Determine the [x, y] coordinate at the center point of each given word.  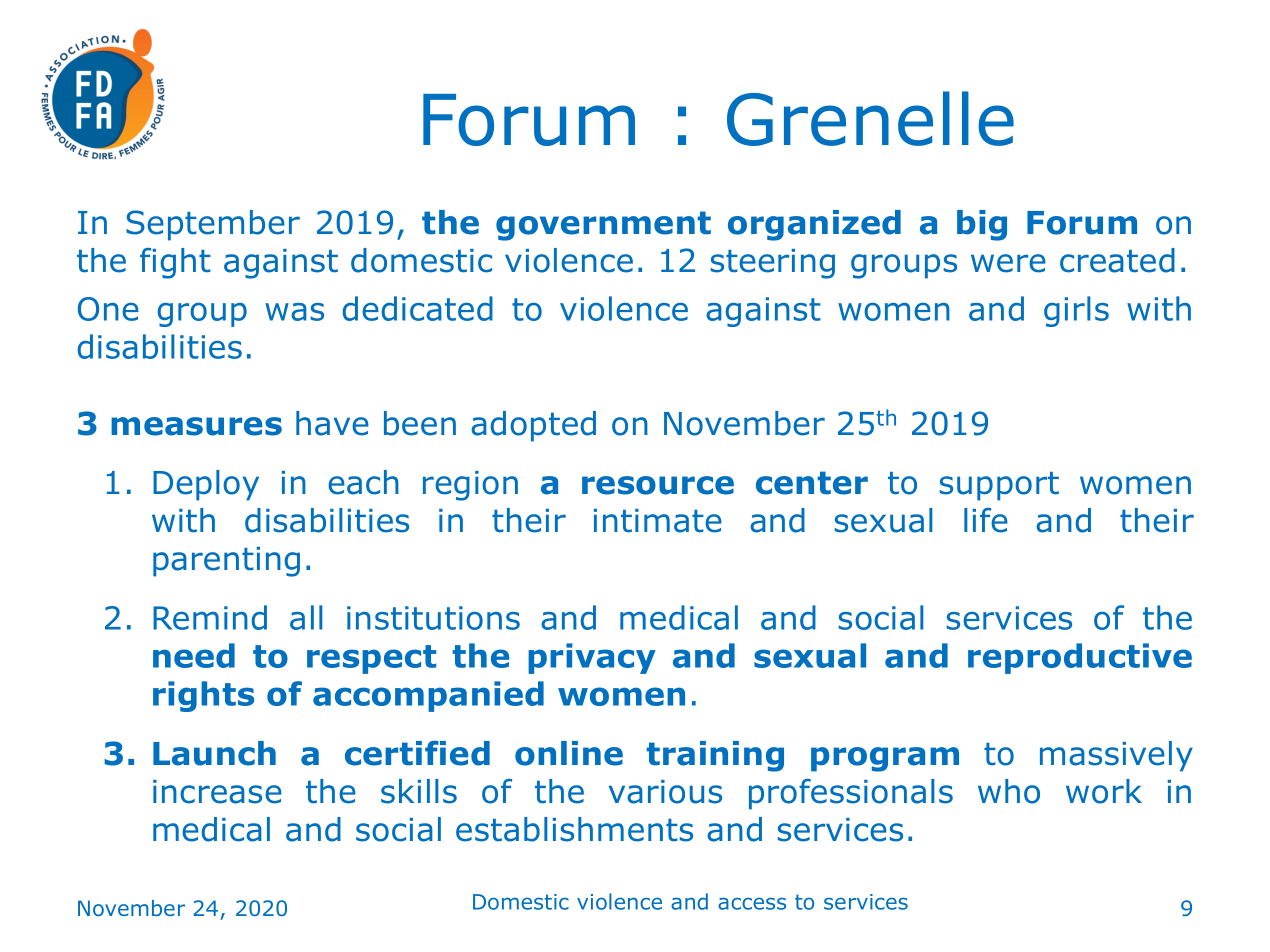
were [1008, 263]
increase [217, 792]
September [213, 225]
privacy [592, 658]
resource [658, 485]
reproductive [1080, 658]
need [194, 655]
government [603, 226]
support [999, 486]
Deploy [206, 485]
